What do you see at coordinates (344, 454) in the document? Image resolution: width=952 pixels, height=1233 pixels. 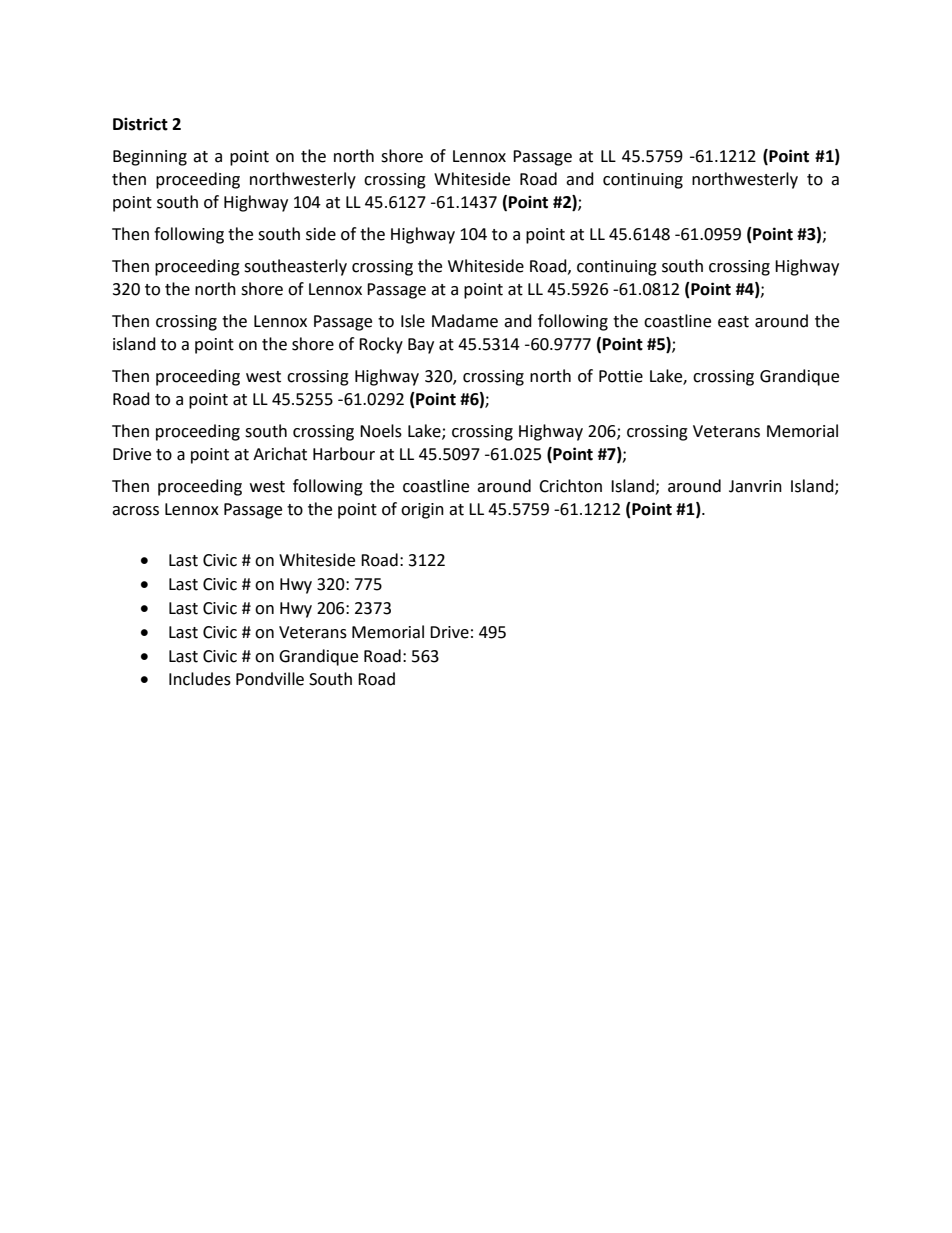 I see `Harbour` at bounding box center [344, 454].
